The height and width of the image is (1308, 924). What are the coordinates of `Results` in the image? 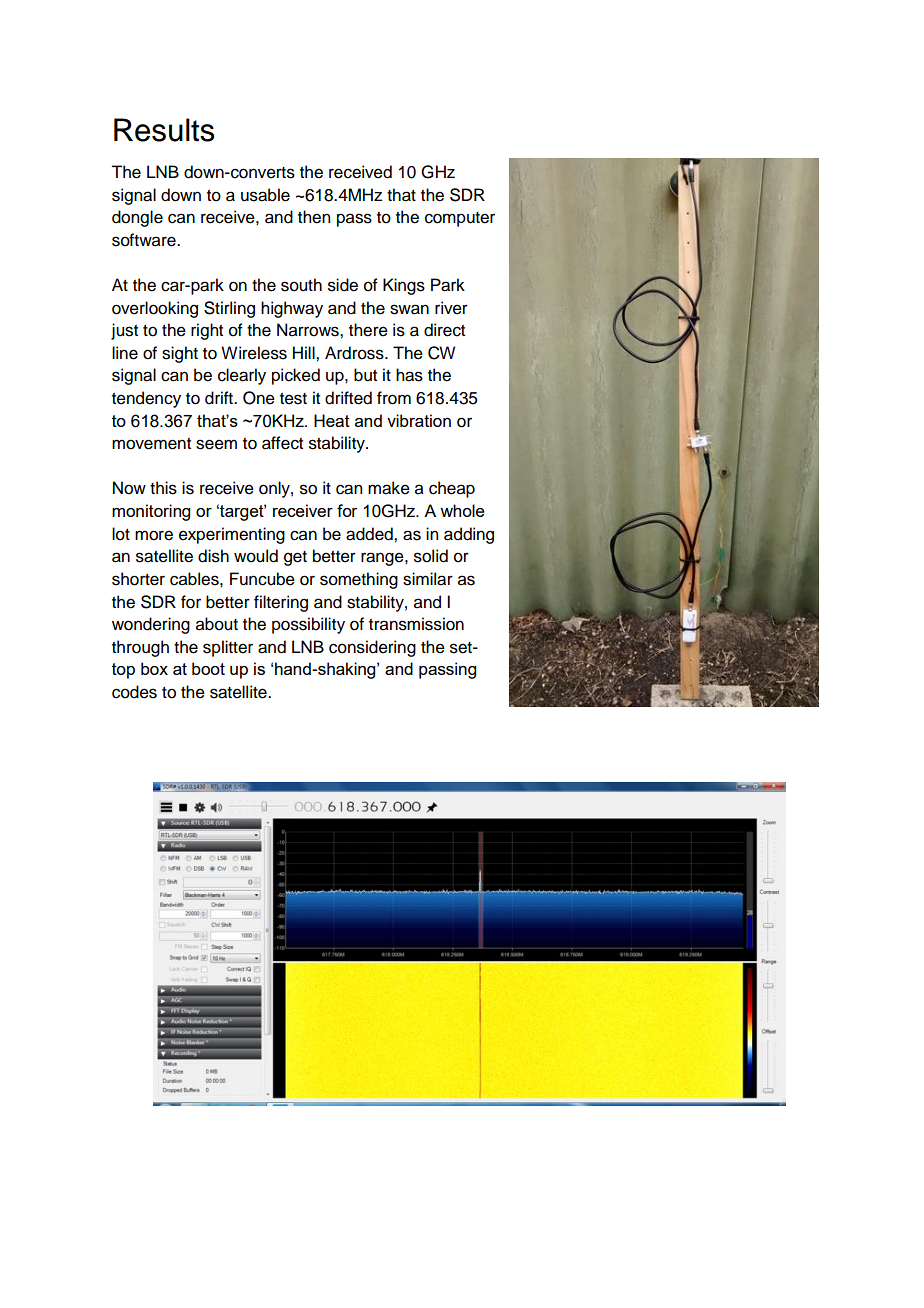 It's located at (164, 130).
